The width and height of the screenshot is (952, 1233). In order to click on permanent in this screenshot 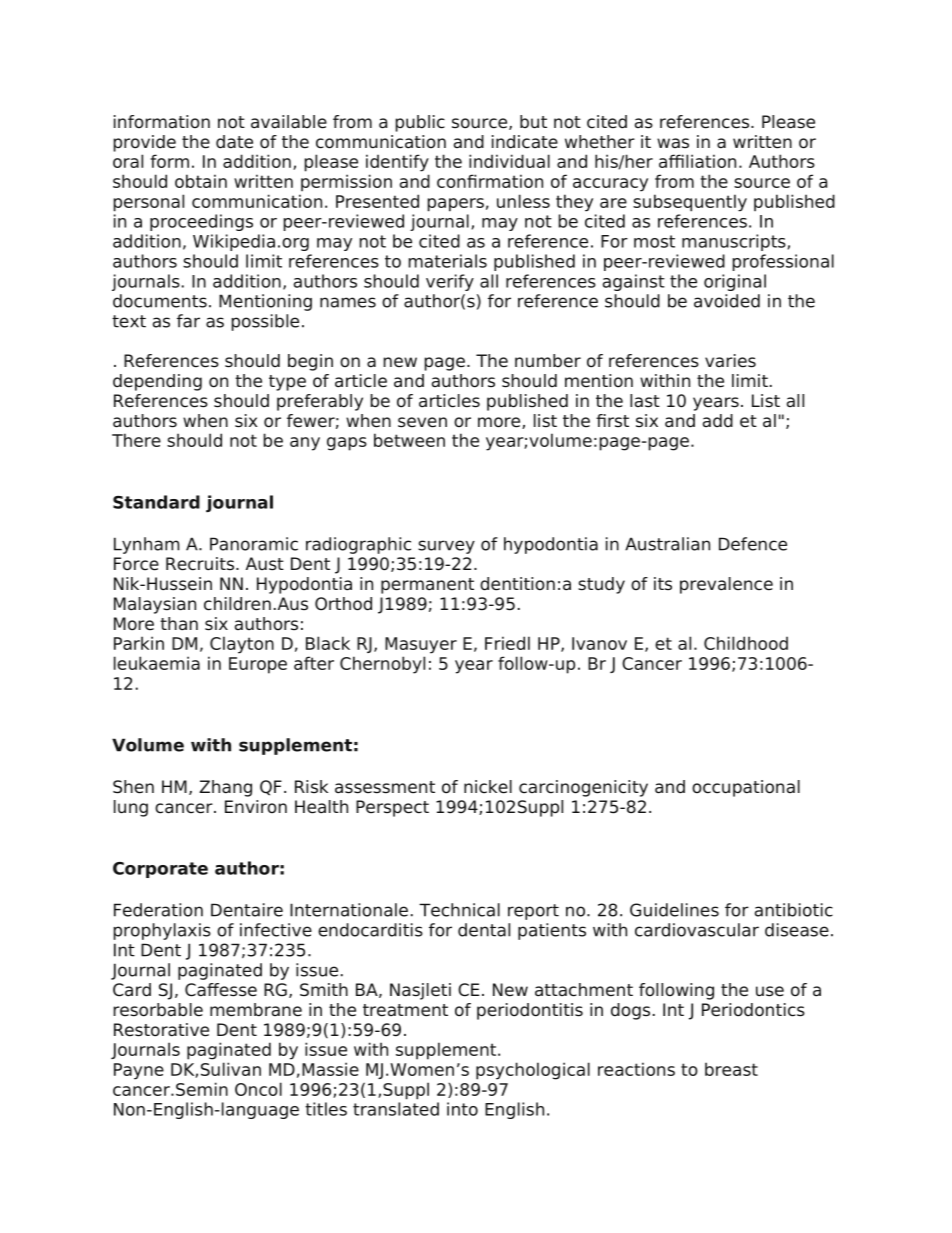, I will do `click(427, 586)`.
